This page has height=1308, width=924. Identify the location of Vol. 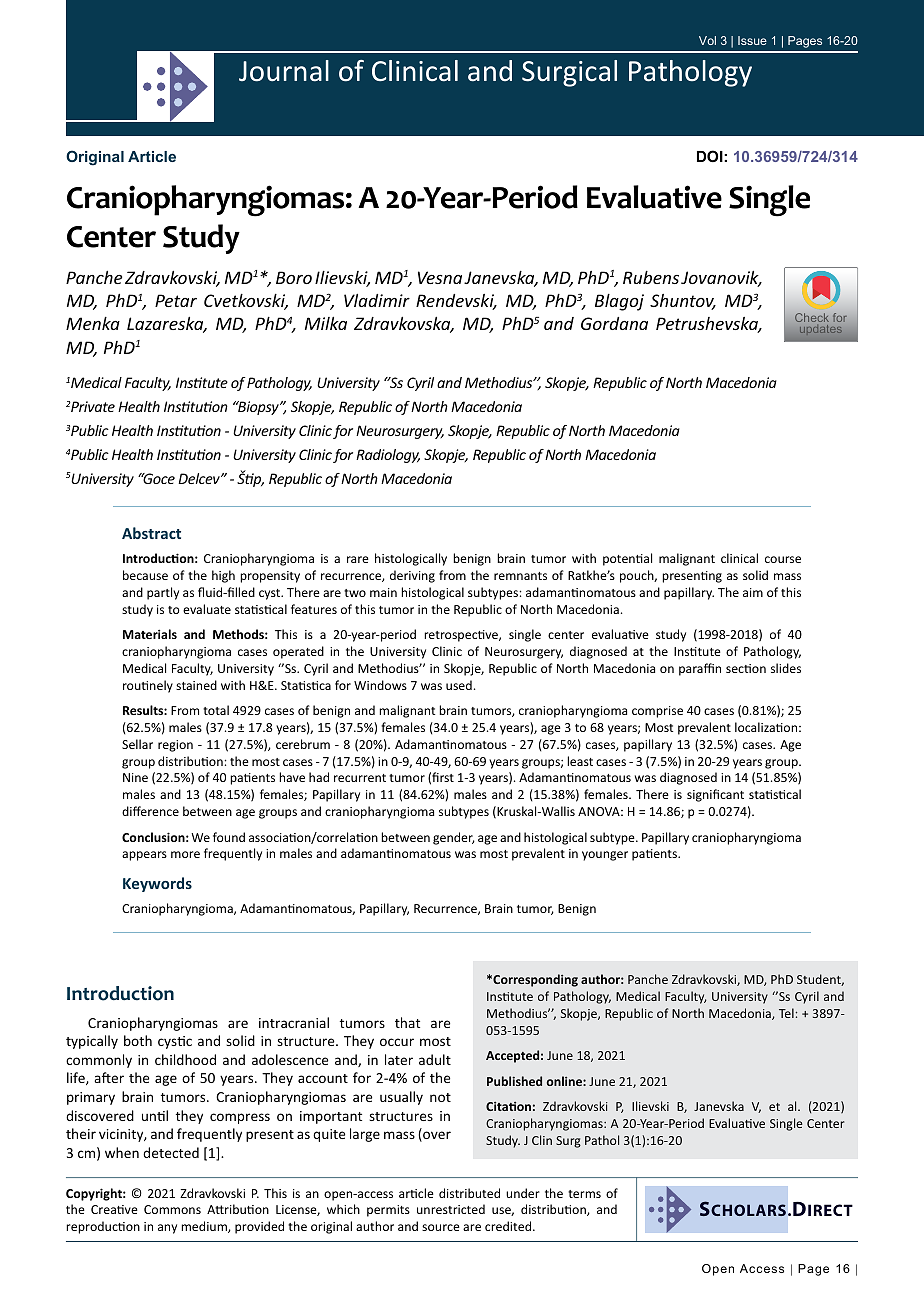
(707, 40).
